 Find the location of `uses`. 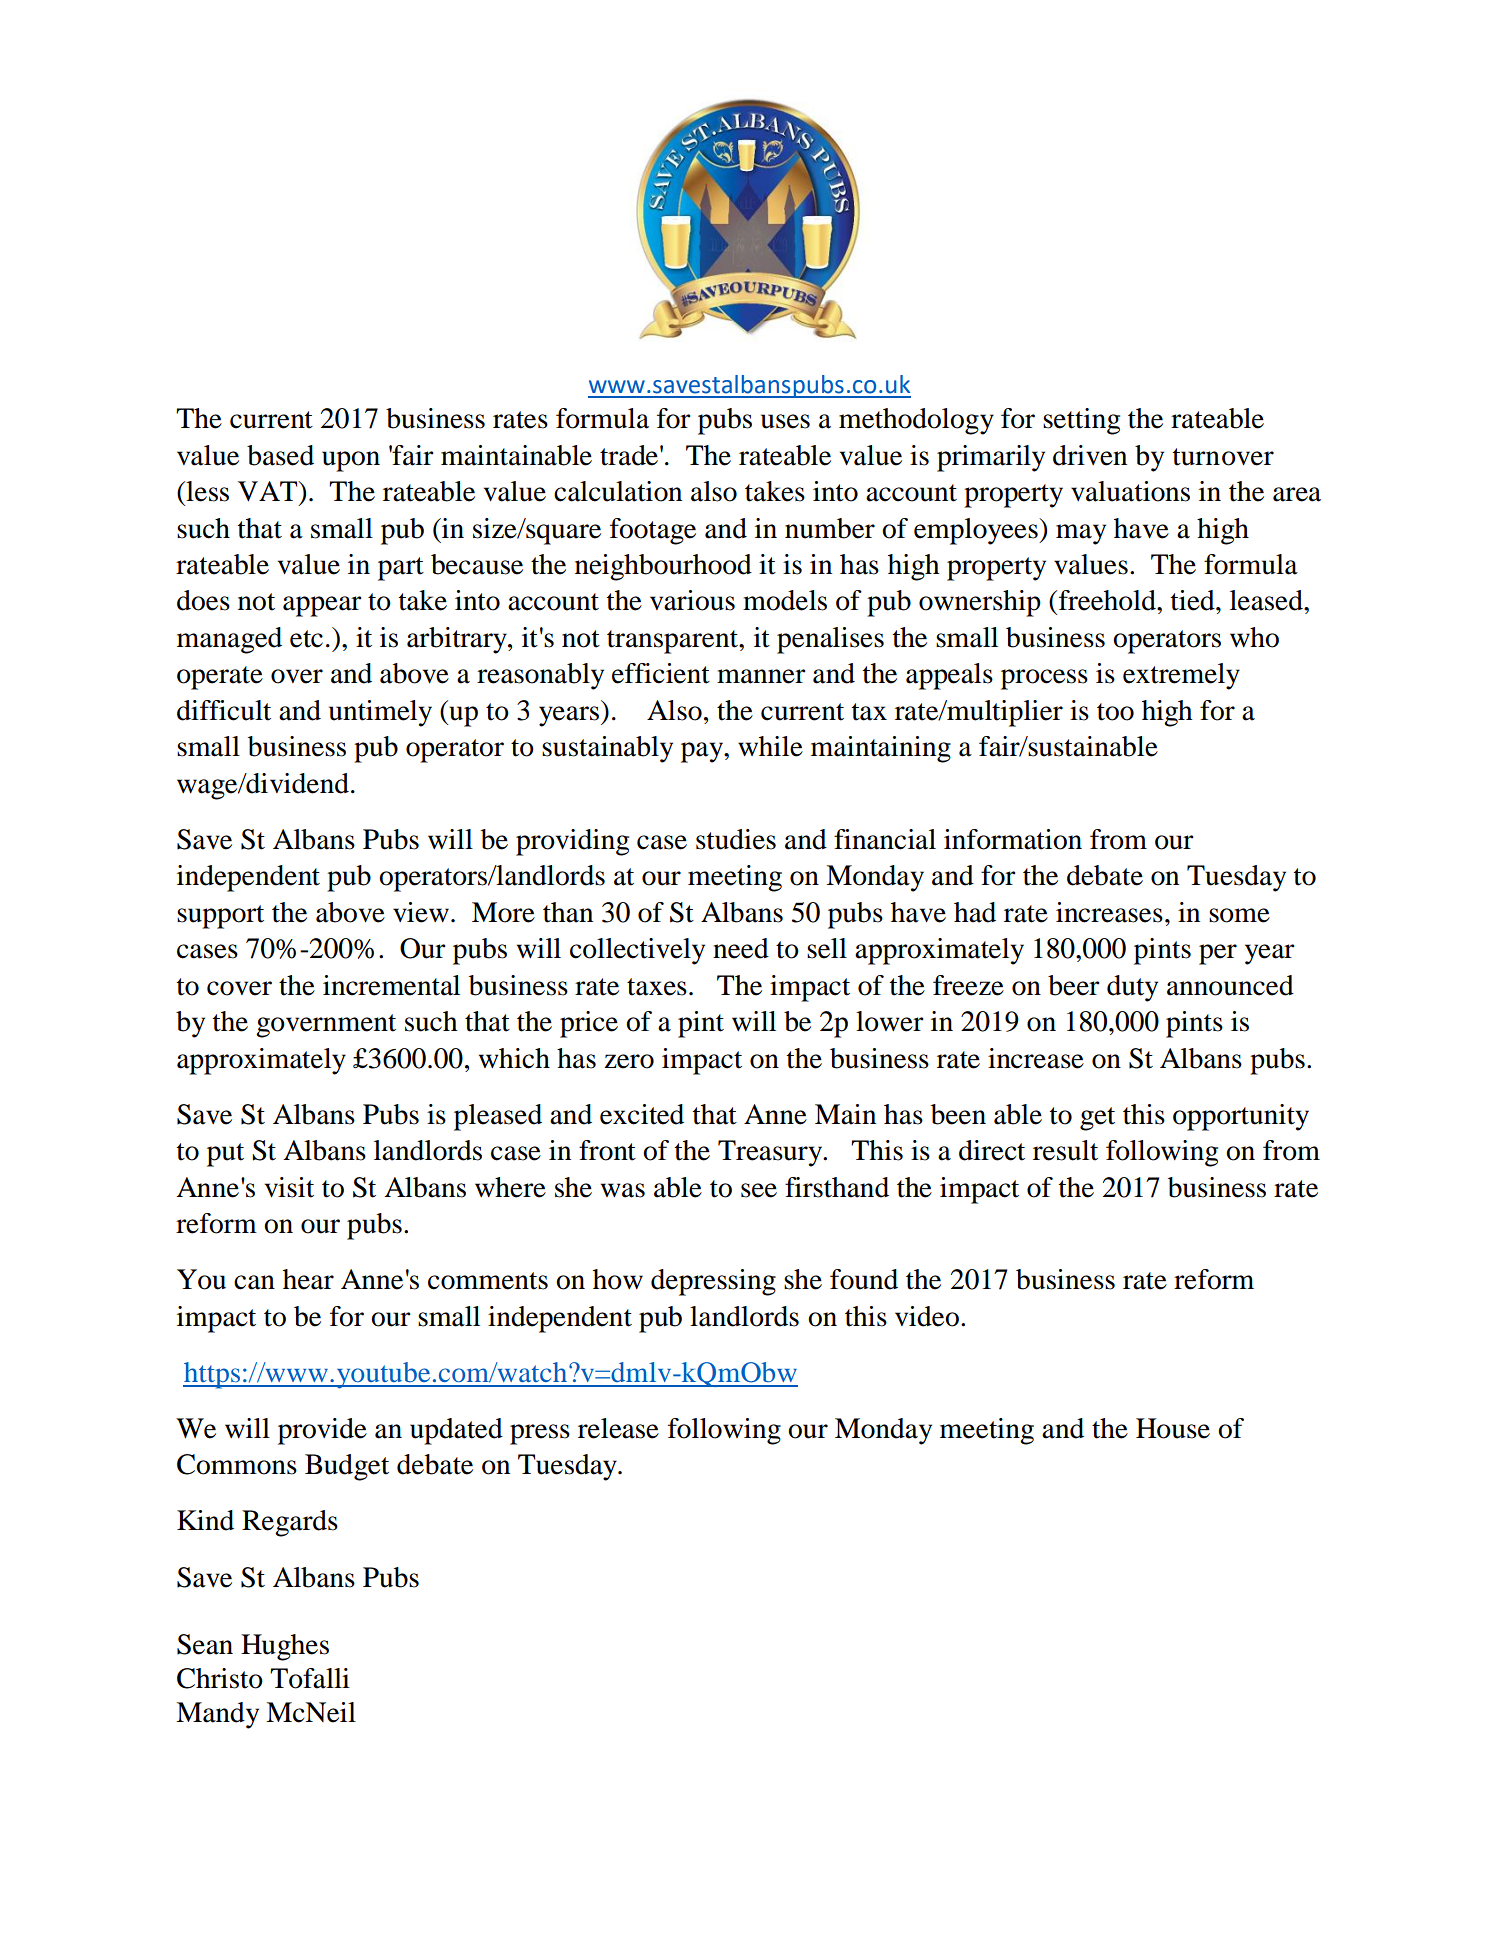

uses is located at coordinates (785, 421).
